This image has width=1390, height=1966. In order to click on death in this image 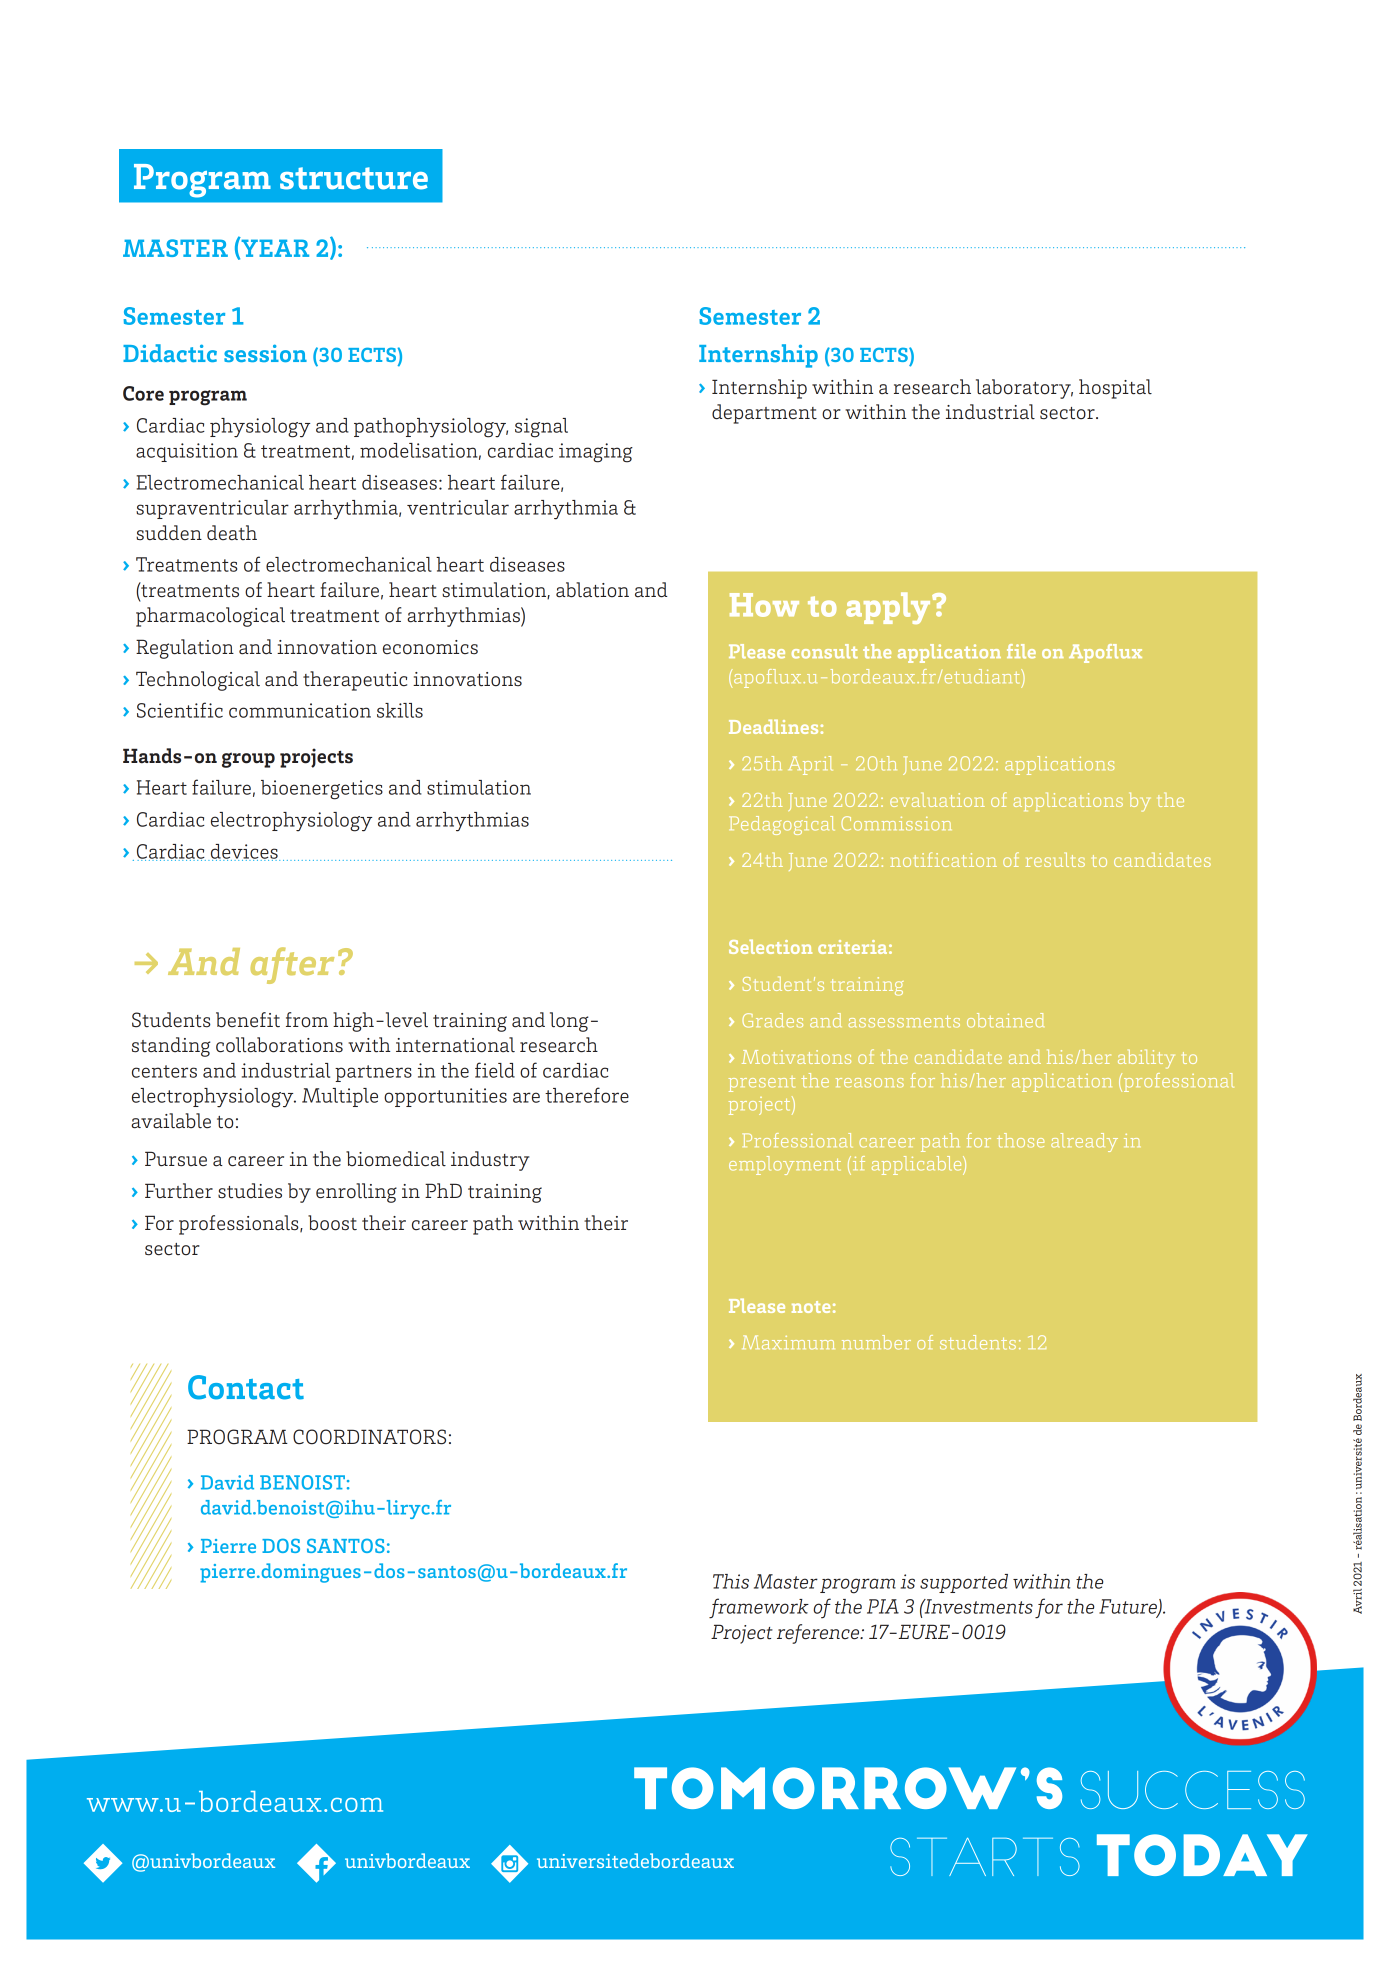, I will do `click(232, 533)`.
